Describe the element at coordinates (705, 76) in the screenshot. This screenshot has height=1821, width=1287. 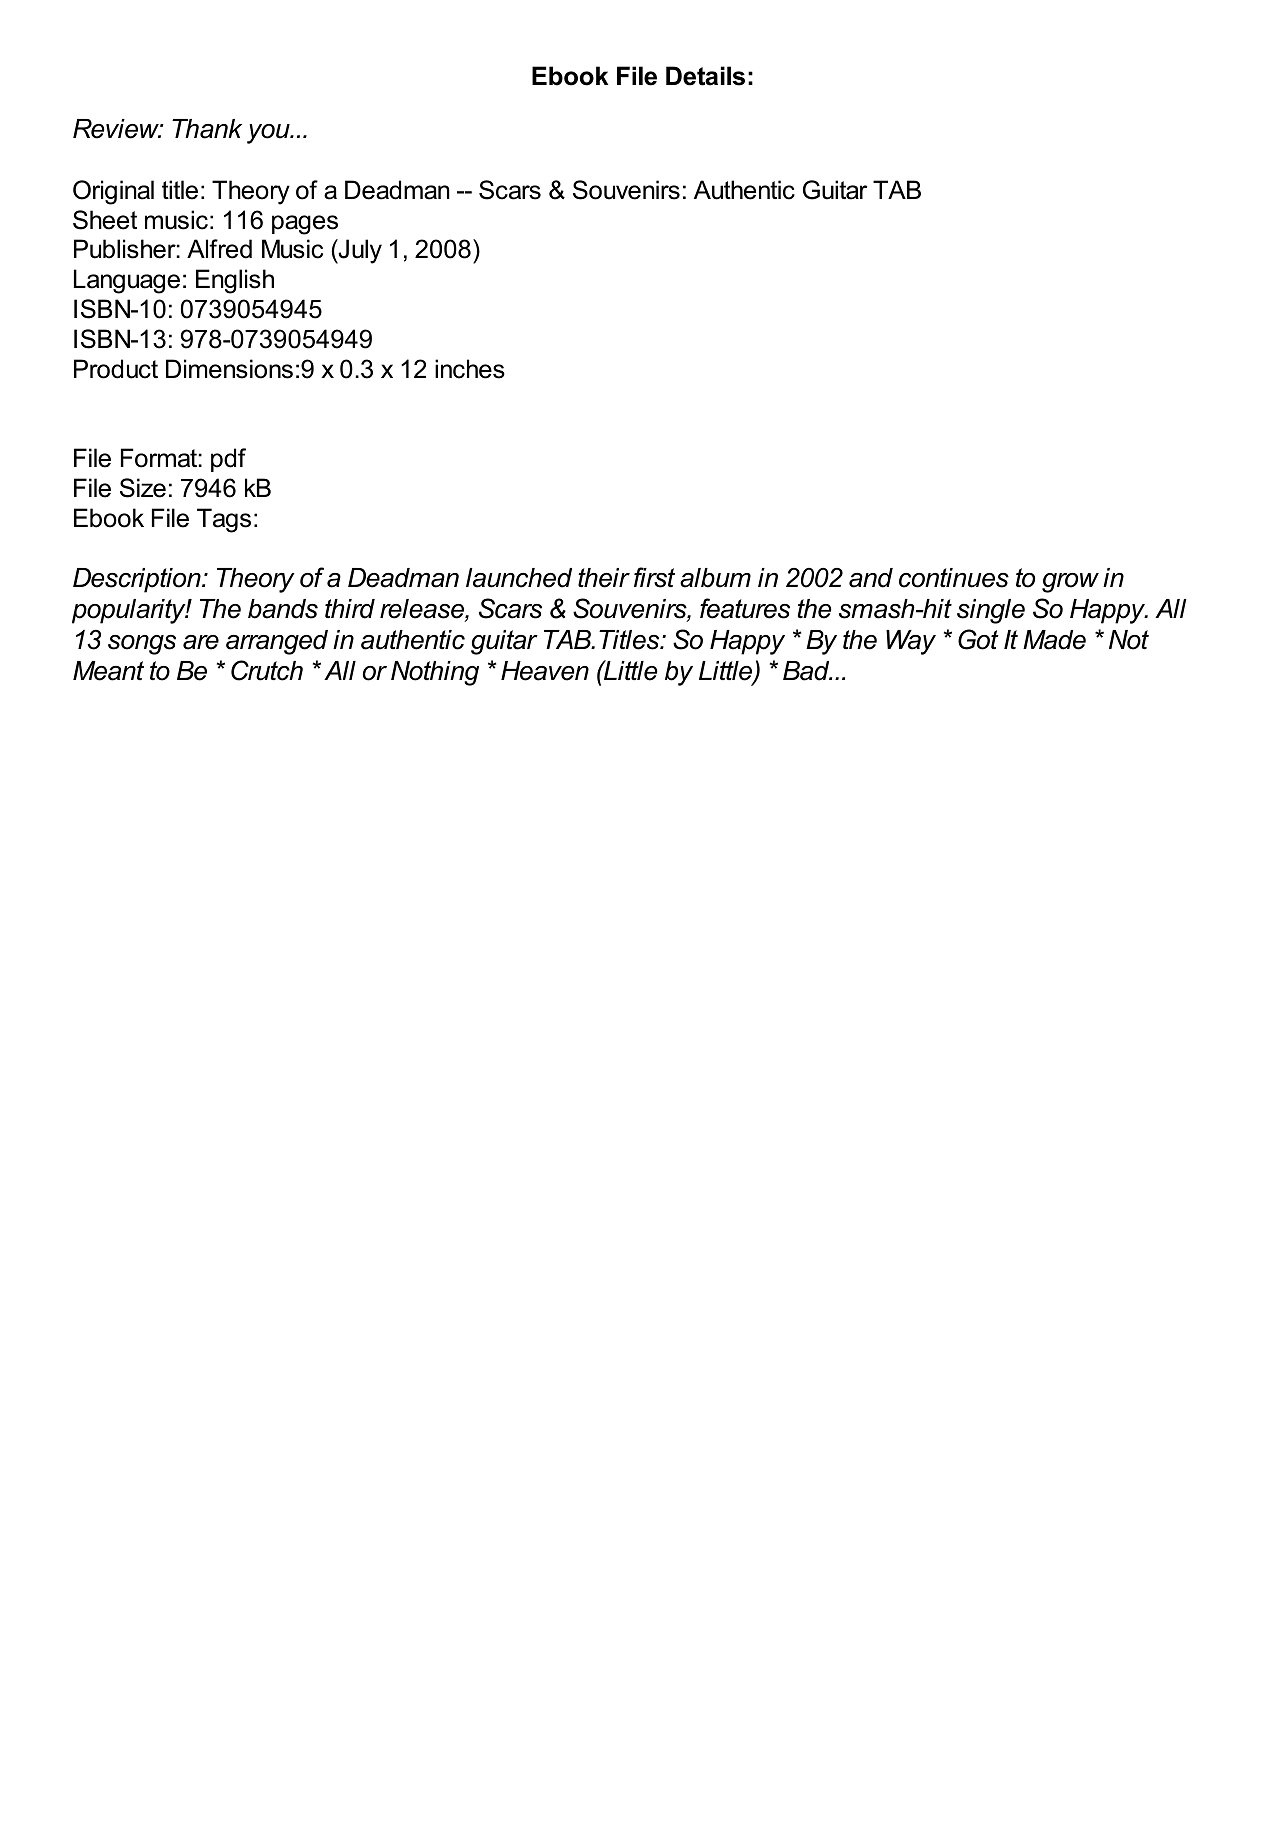
I see `Details` at that location.
